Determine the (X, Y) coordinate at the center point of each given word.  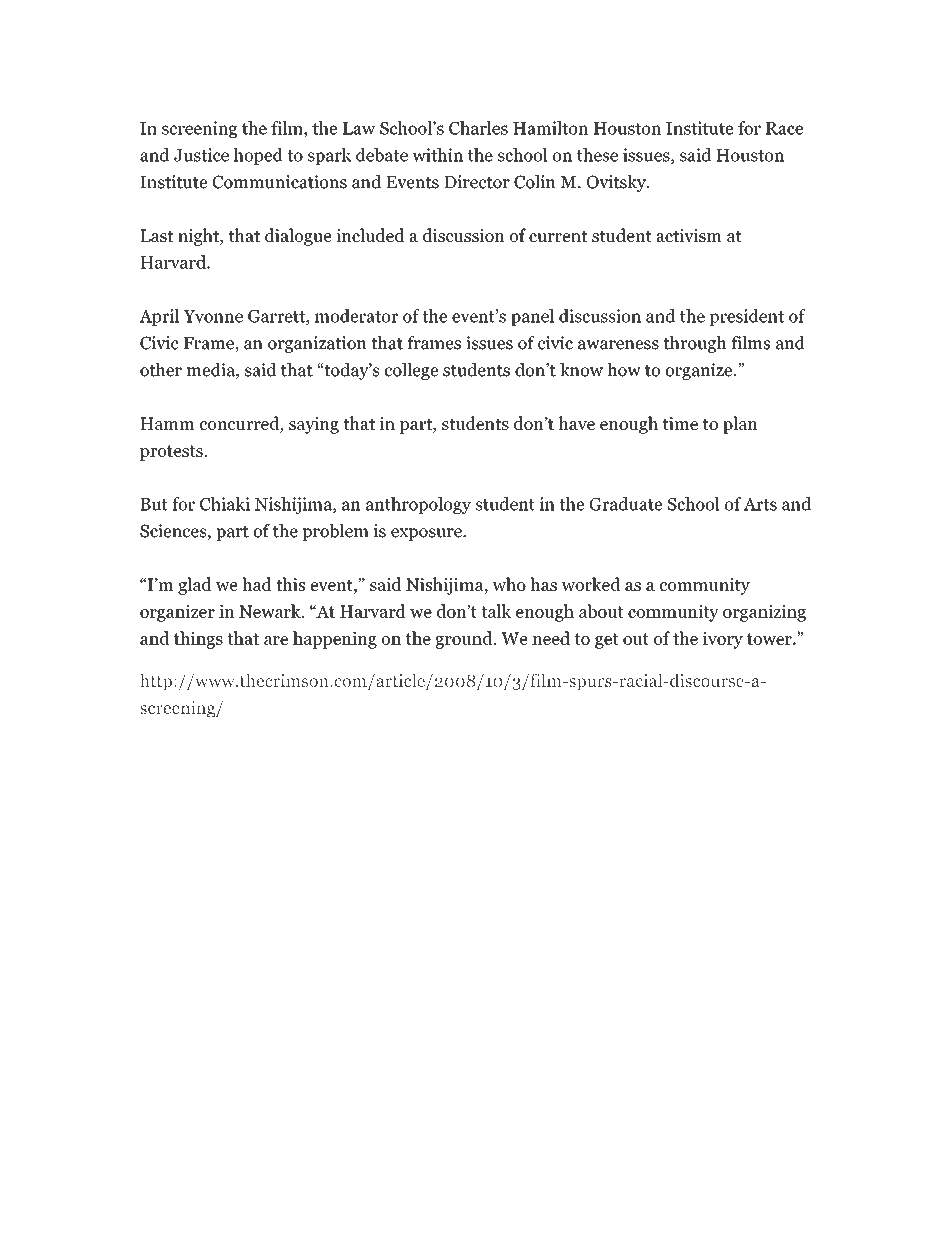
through (695, 344)
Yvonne (213, 316)
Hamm (167, 423)
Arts (760, 504)
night (199, 237)
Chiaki (225, 504)
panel (532, 317)
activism (689, 235)
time (680, 423)
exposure (427, 534)
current (558, 236)
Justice (201, 155)
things (198, 640)
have (576, 423)
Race (784, 128)
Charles (478, 128)
